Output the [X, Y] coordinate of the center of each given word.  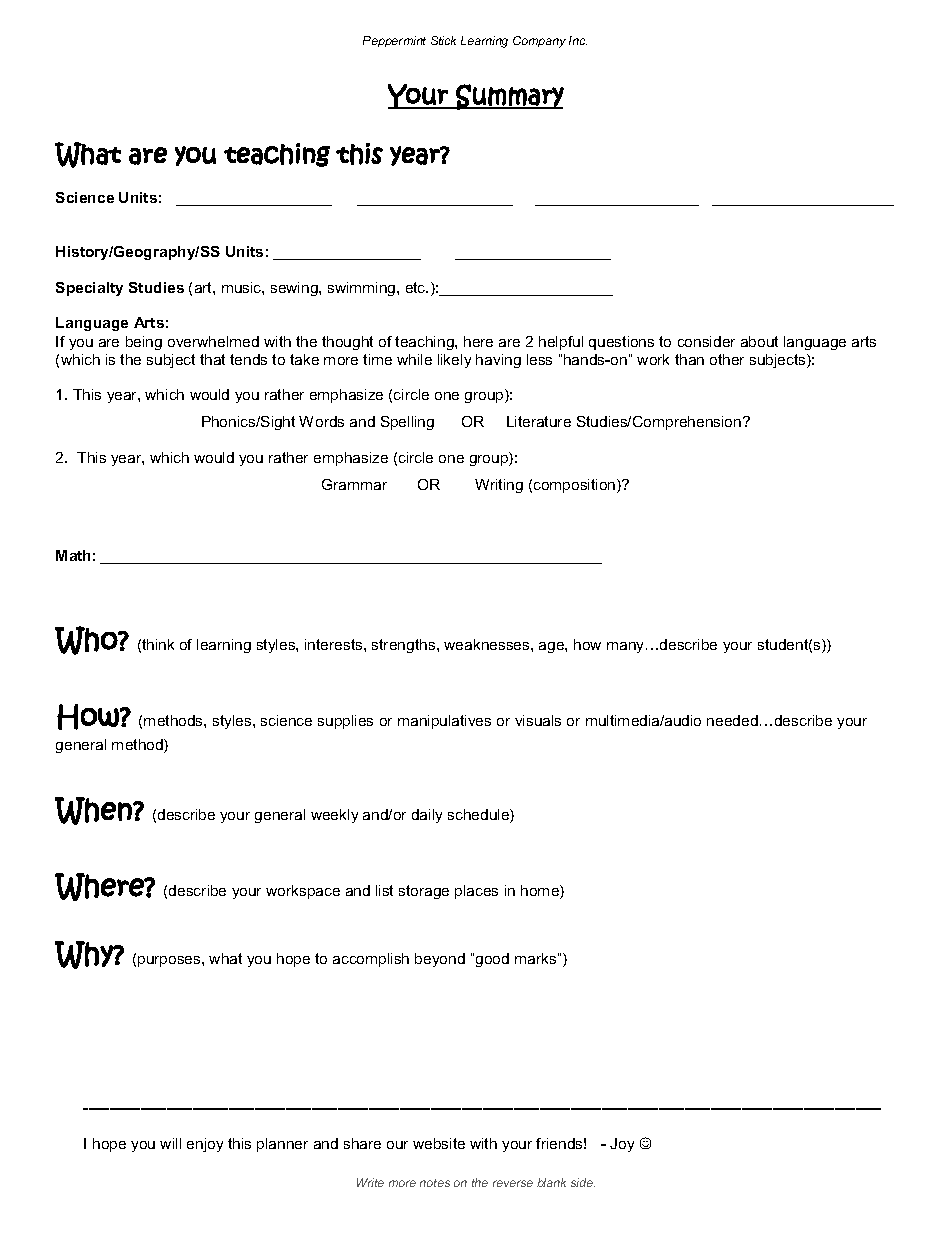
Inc [578, 40]
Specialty [89, 289]
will [170, 1143]
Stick [443, 40]
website [439, 1143]
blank [551, 1182]
